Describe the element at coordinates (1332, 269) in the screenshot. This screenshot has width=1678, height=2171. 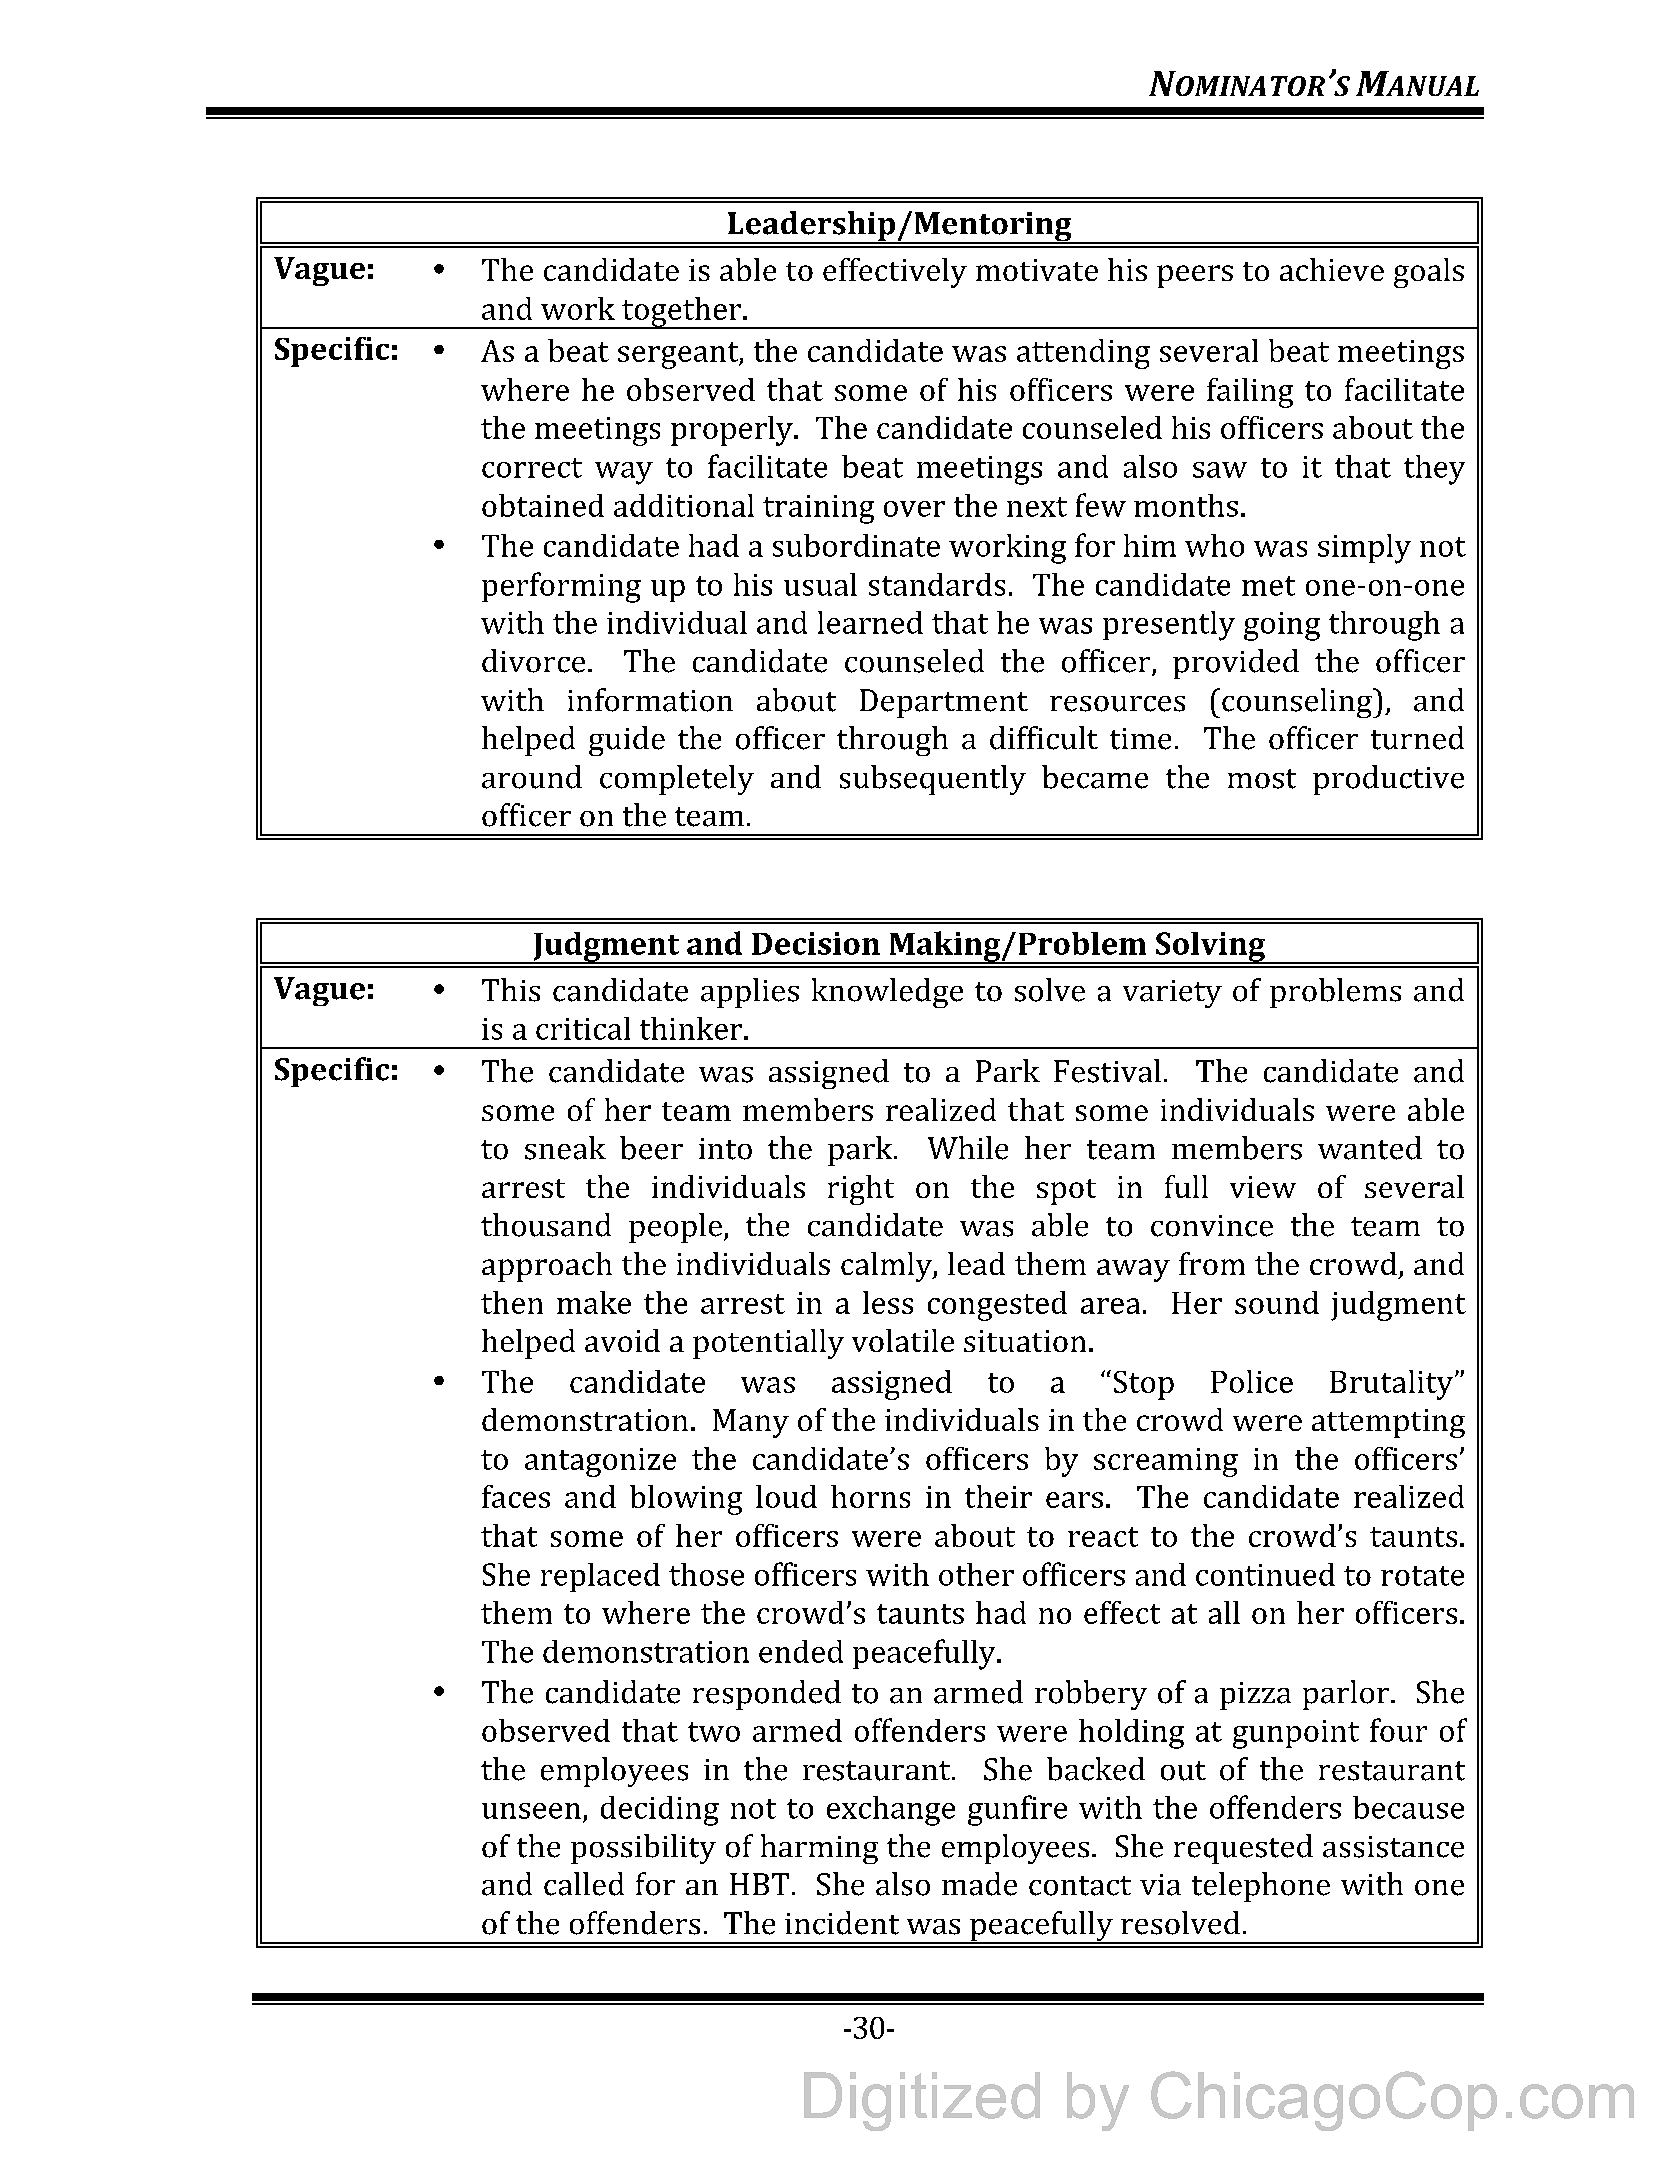
I see `achieve` at that location.
